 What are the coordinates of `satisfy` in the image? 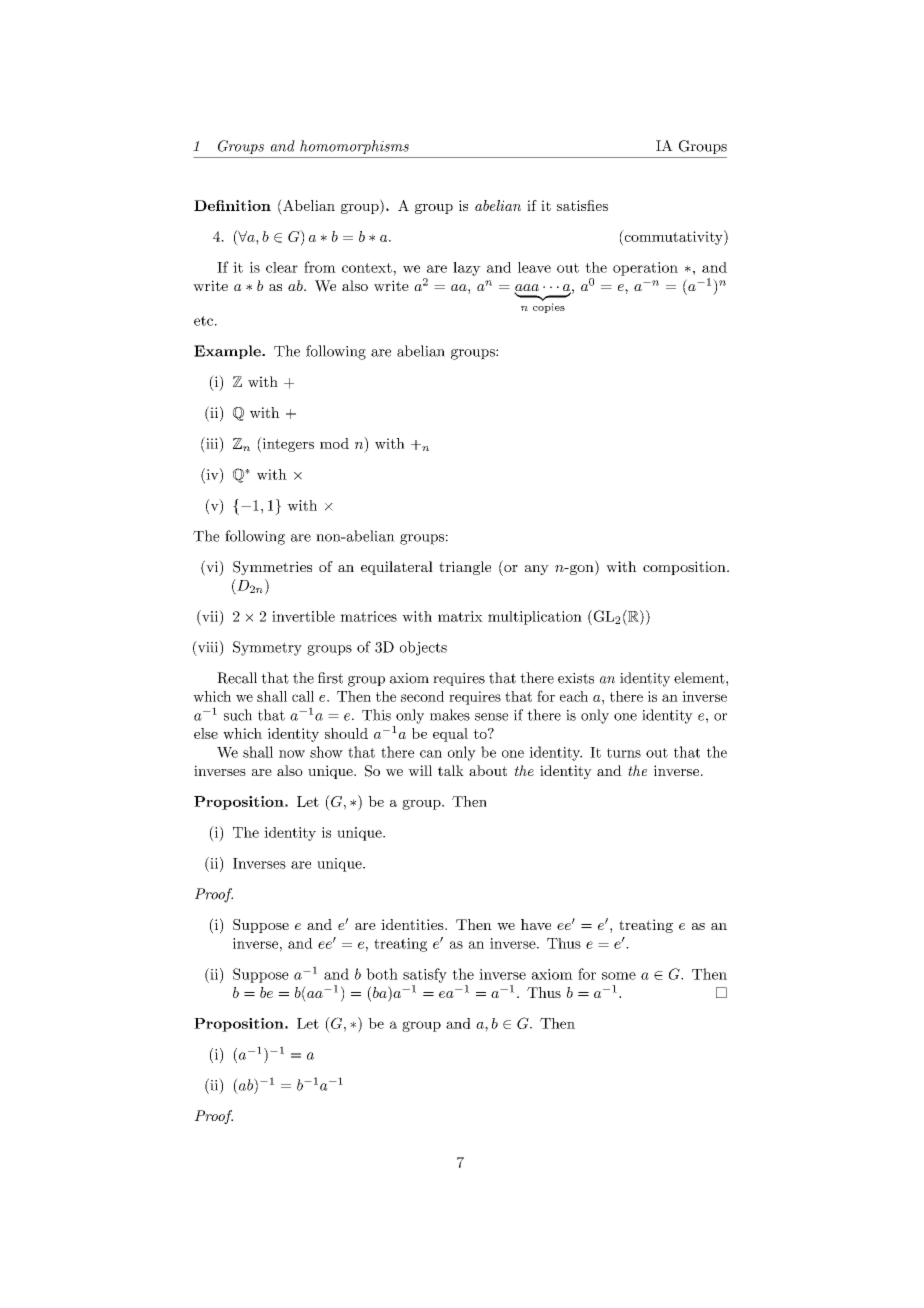 It's located at (425, 975).
